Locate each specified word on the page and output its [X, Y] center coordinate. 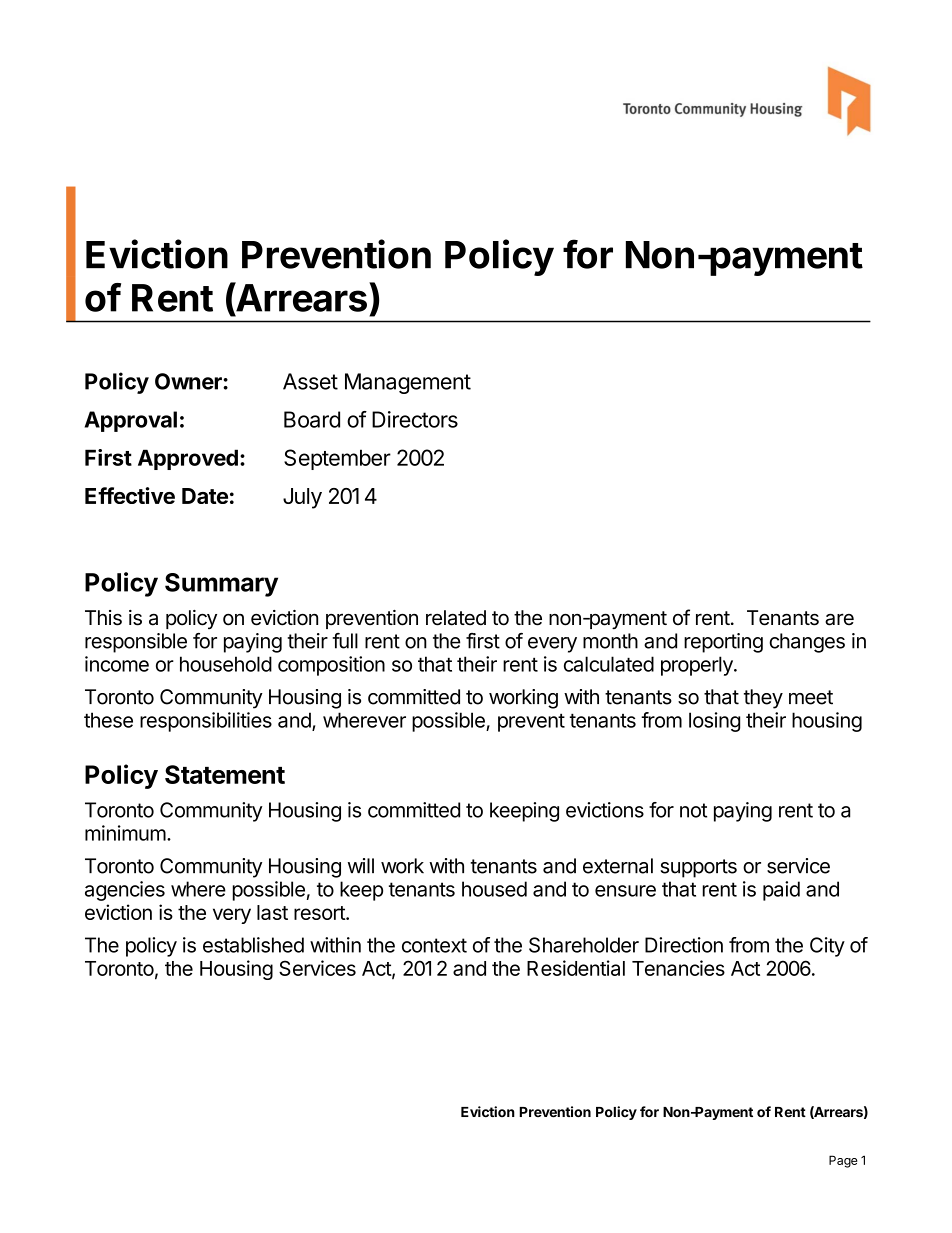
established [253, 945]
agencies [125, 891]
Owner [189, 381]
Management [408, 383]
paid [781, 891]
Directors [415, 419]
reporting [723, 643]
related [456, 618]
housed [494, 889]
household [226, 664]
